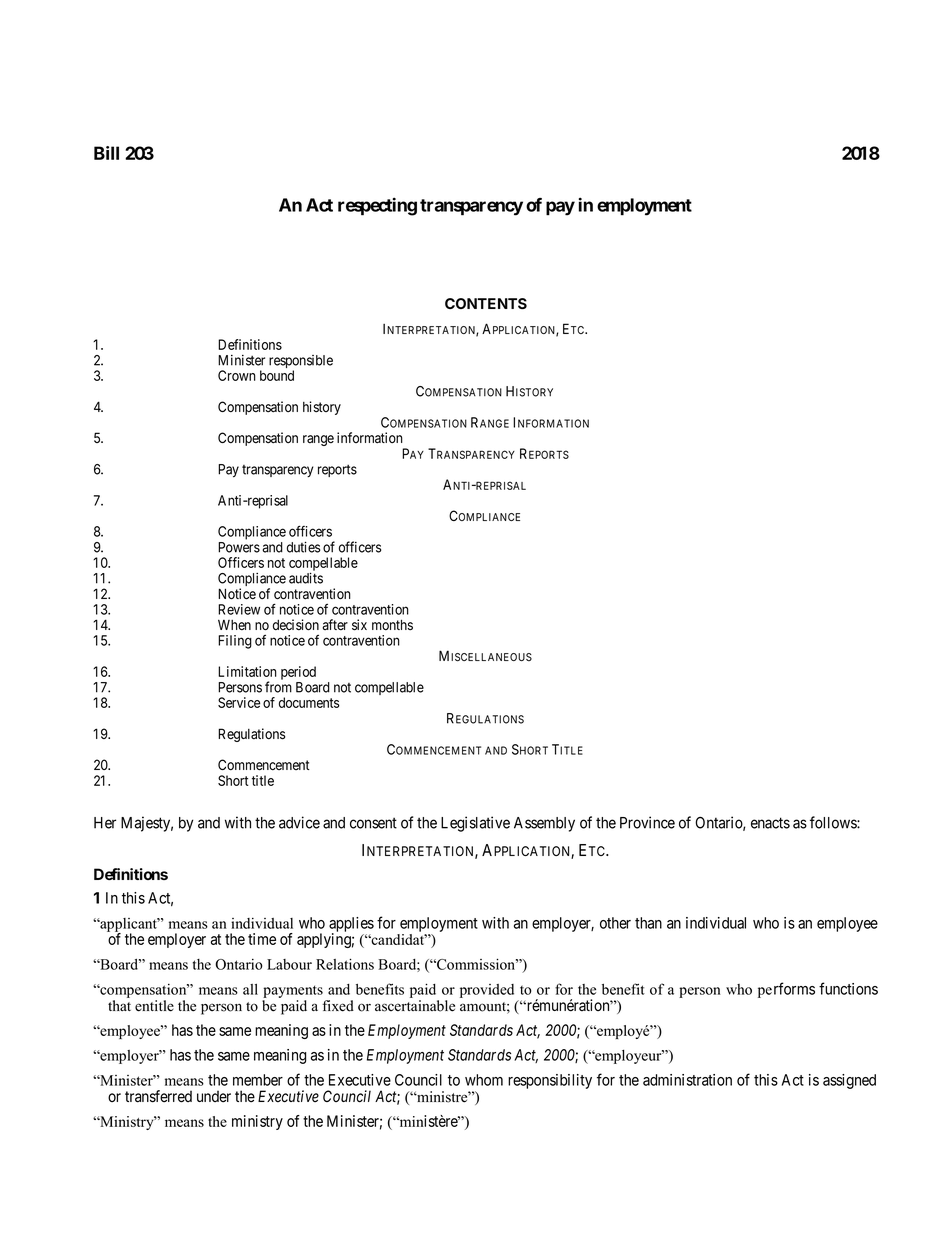  I want to click on Crown, so click(237, 375).
